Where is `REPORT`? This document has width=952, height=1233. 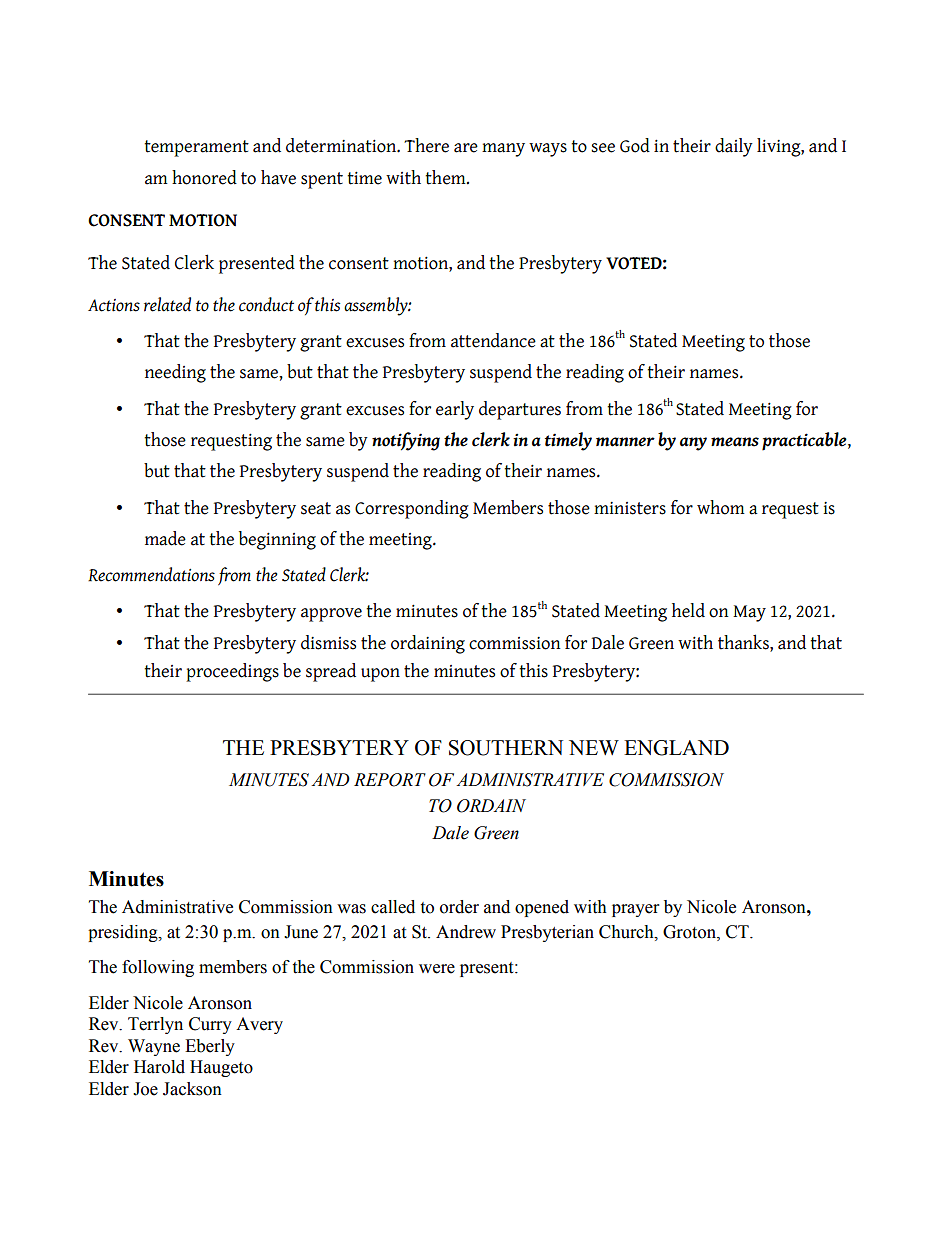
REPORT is located at coordinates (390, 780).
